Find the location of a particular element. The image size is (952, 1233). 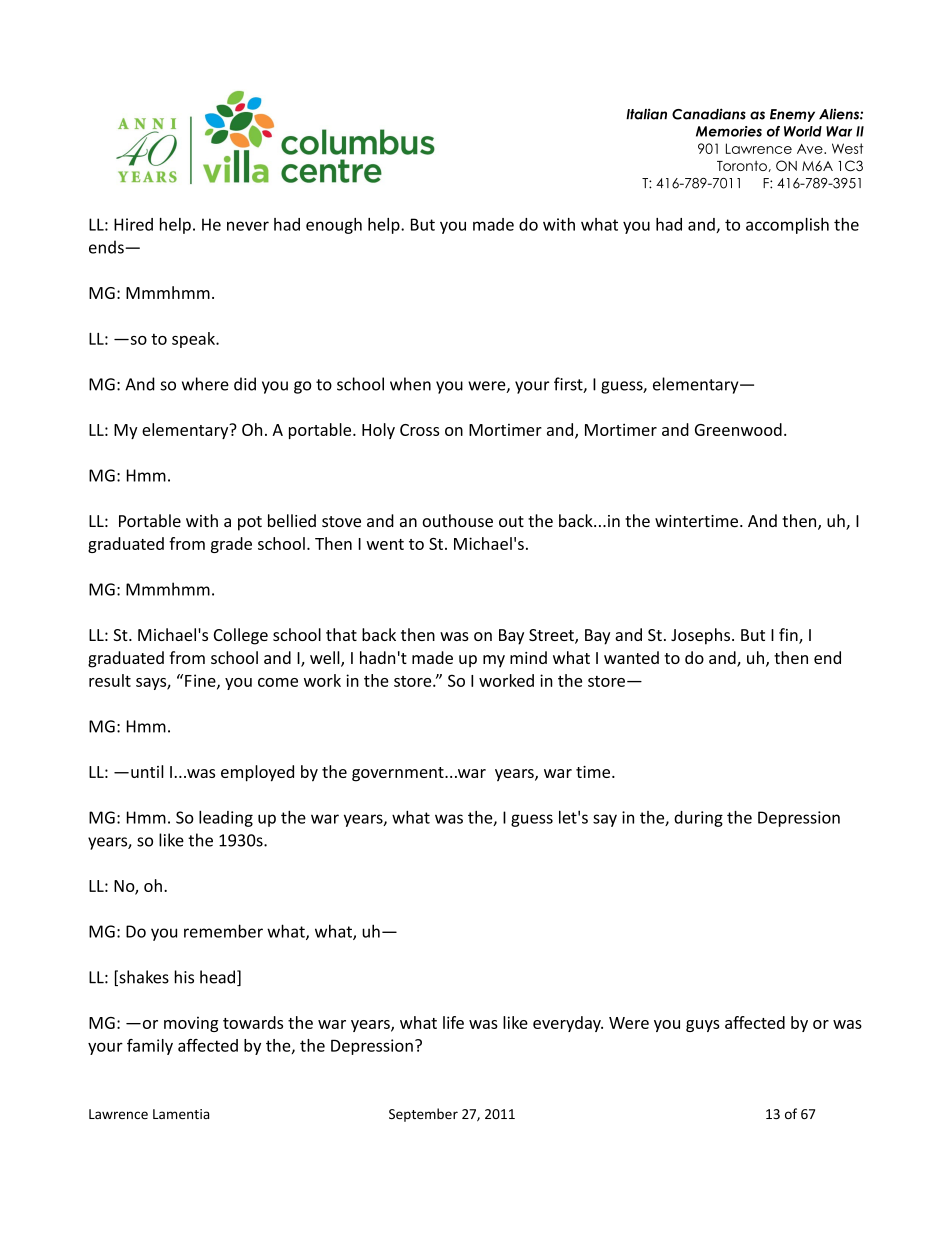

never is located at coordinates (248, 226).
